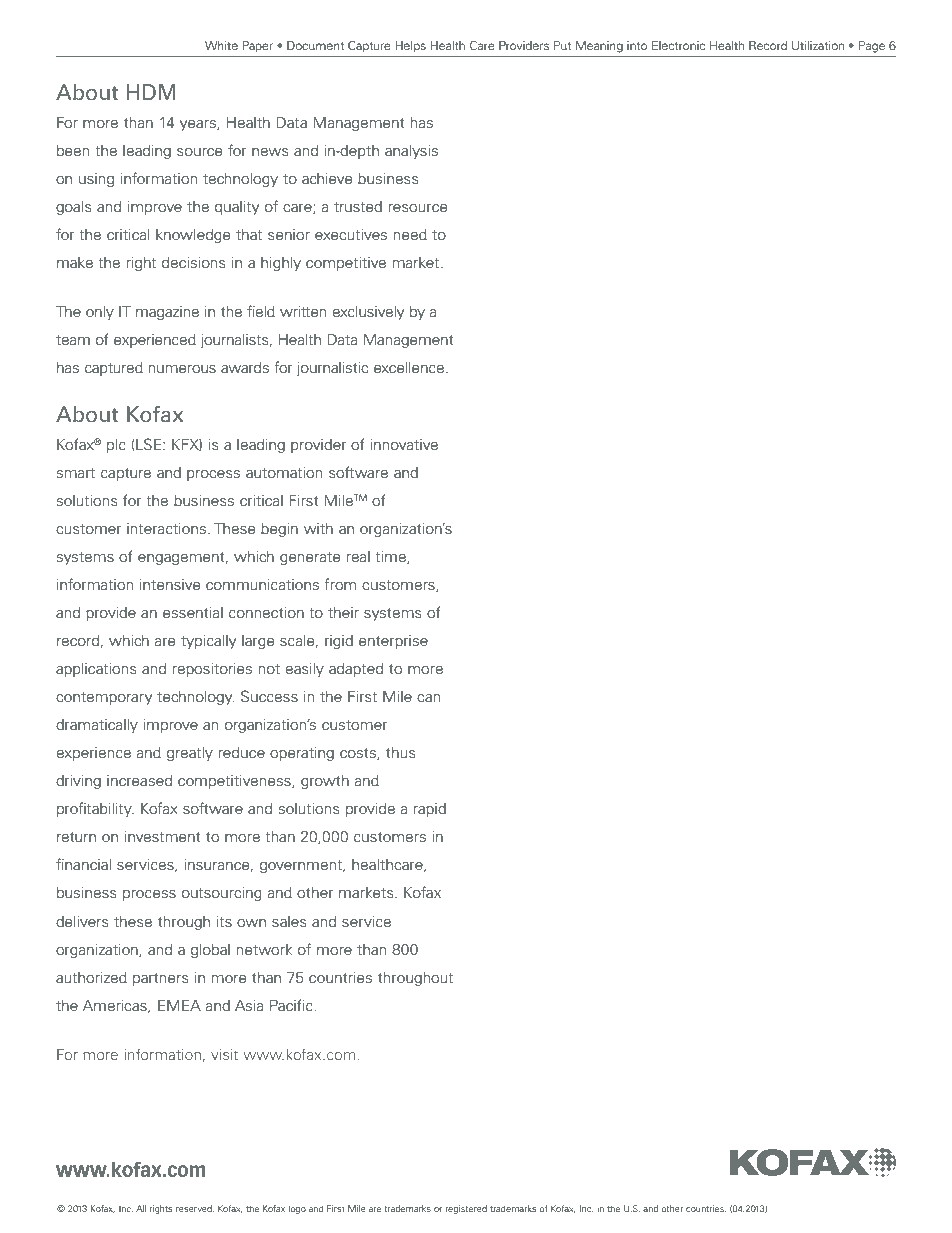 This page has height=1233, width=952. Describe the element at coordinates (193, 613) in the page. I see `essential` at that location.
